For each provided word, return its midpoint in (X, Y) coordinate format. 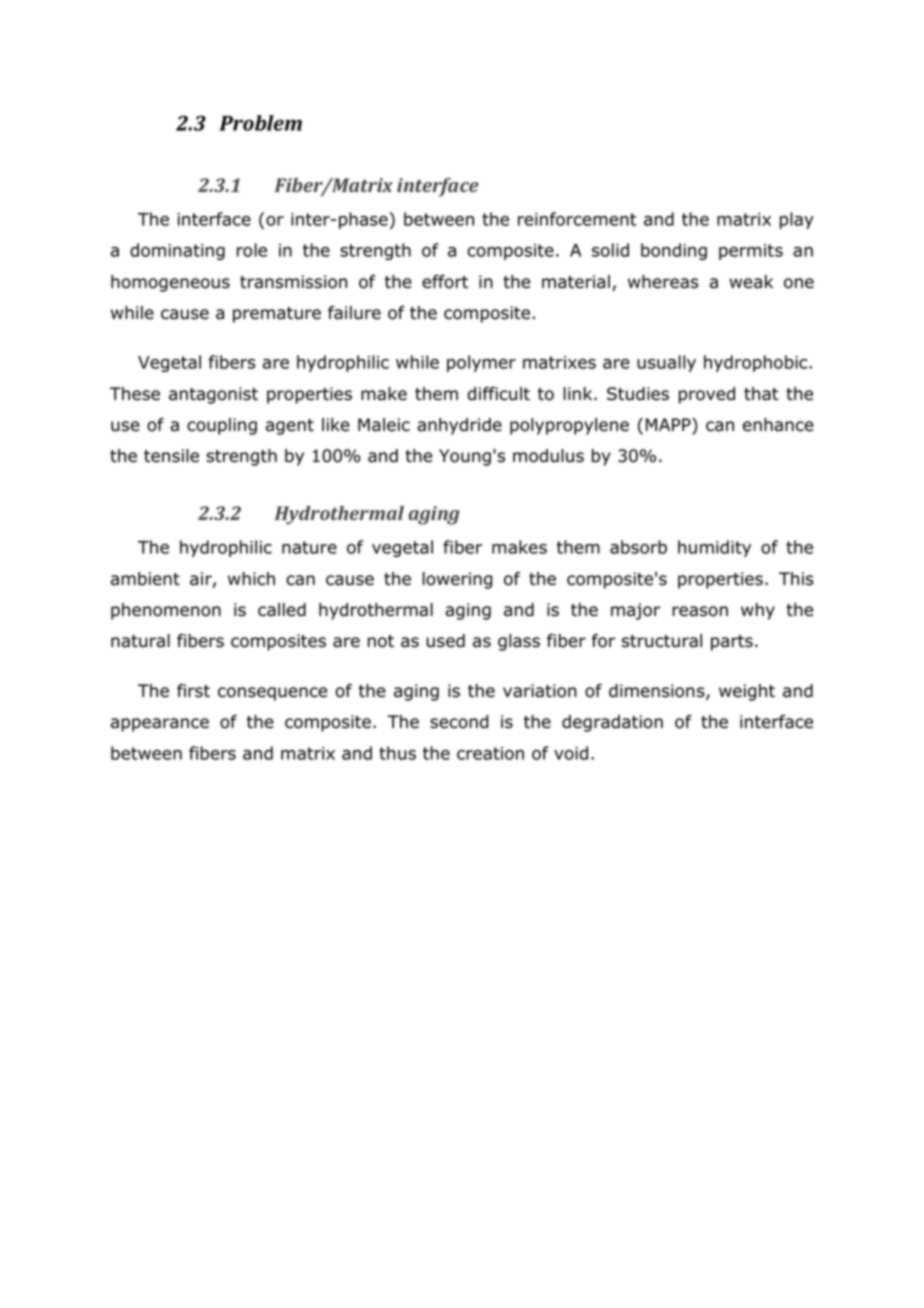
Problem (260, 123)
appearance (160, 725)
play (797, 220)
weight (747, 692)
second (459, 722)
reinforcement (577, 219)
